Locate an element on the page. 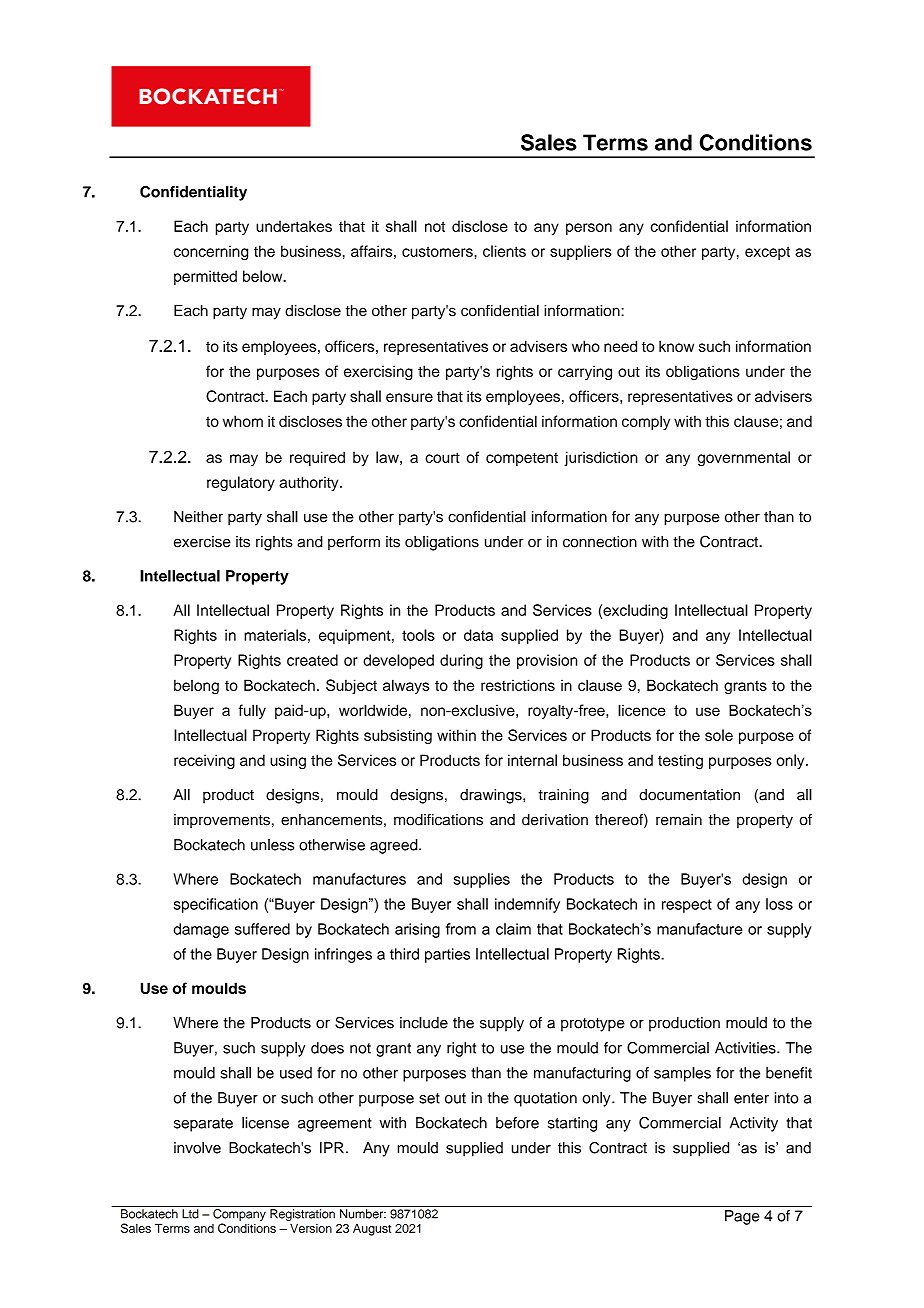 The height and width of the document is (1308, 924). fully is located at coordinates (252, 711).
